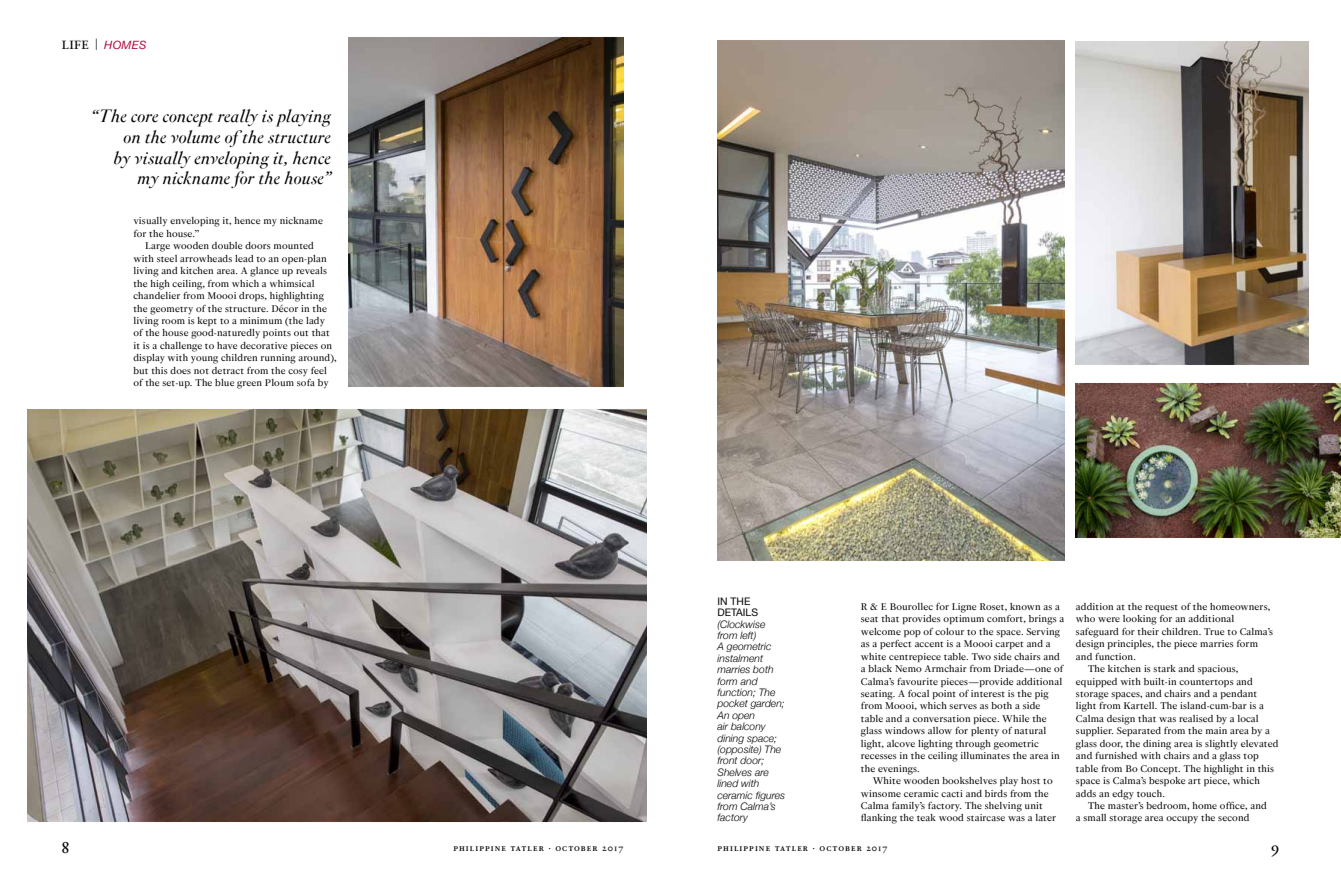  Describe the element at coordinates (249, 385) in the screenshot. I see `green` at that location.
